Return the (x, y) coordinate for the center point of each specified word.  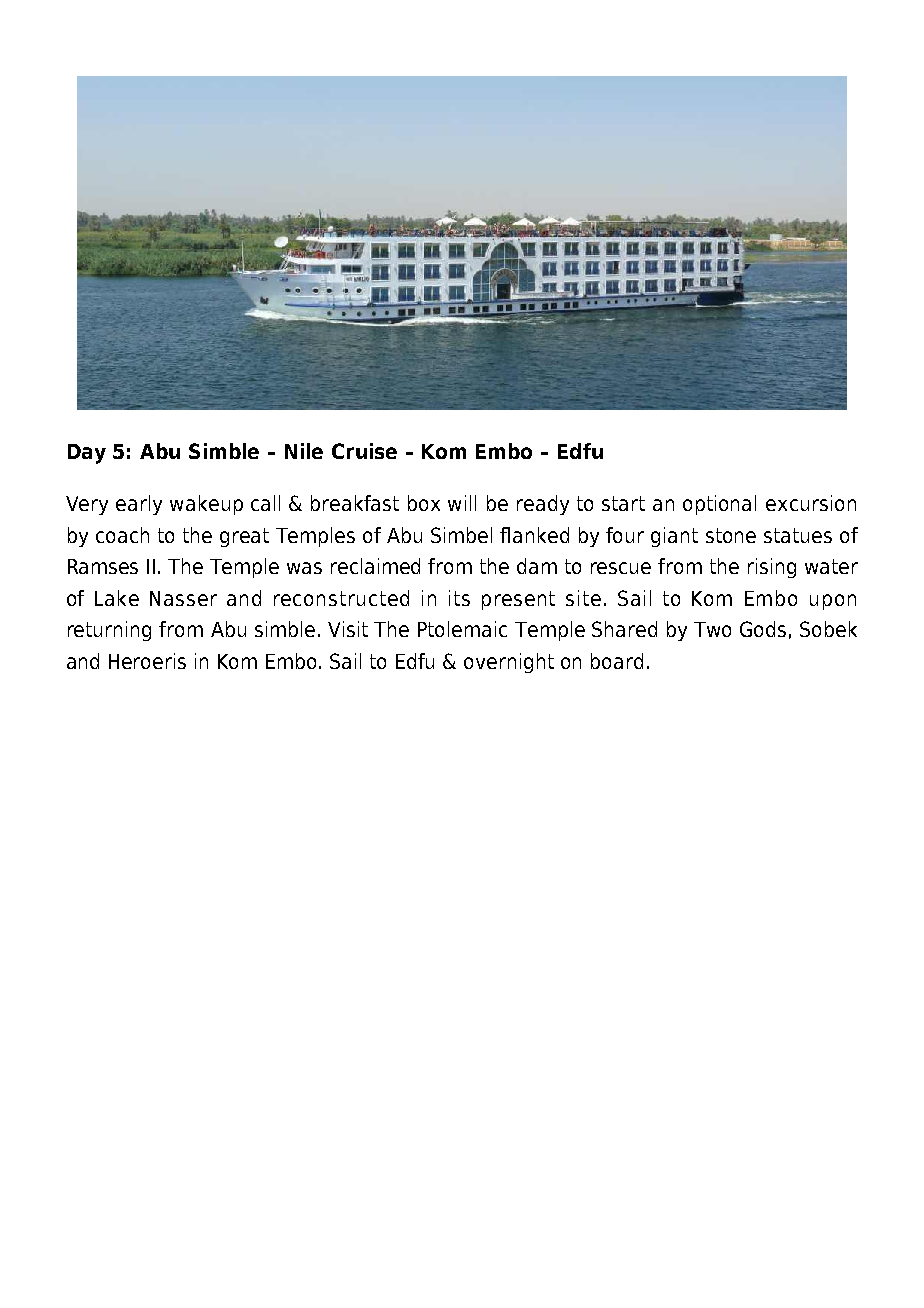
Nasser (183, 598)
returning (109, 631)
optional (719, 505)
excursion (811, 503)
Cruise (364, 451)
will (462, 503)
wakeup (206, 505)
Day (87, 454)
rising (772, 568)
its (459, 598)
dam (537, 566)
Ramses (103, 566)
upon (833, 602)
